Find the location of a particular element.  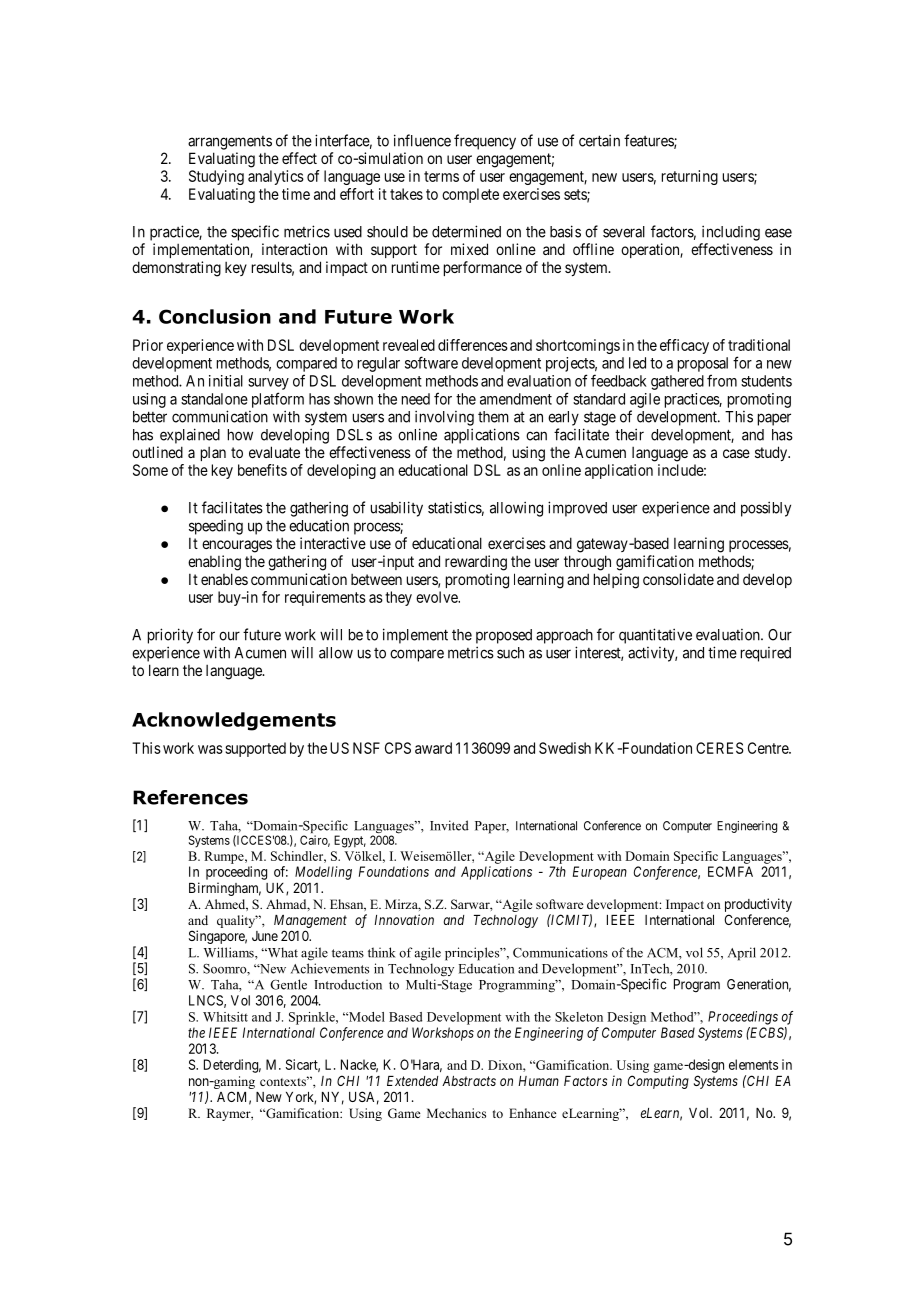

returning is located at coordinates (690, 177).
